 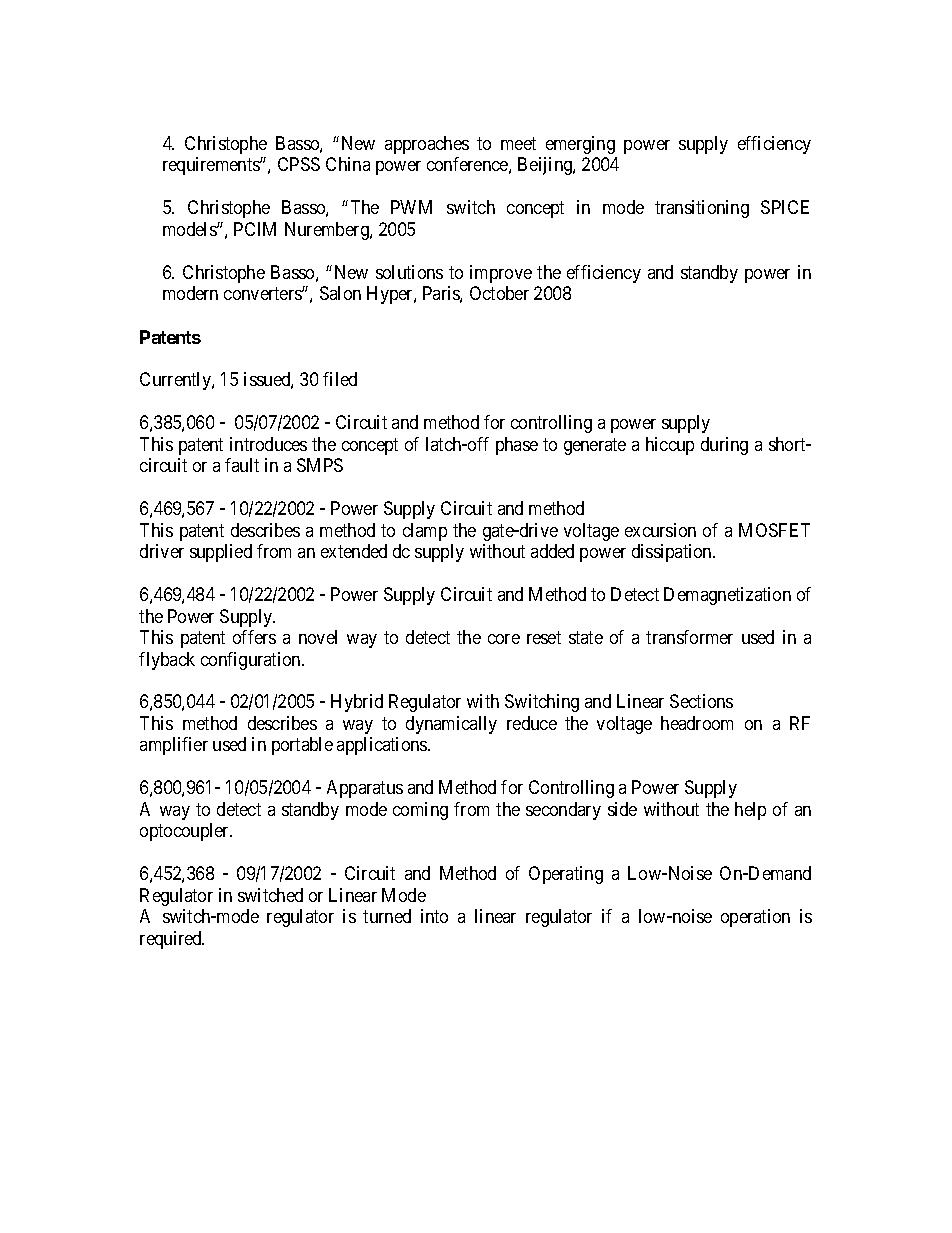 What do you see at coordinates (518, 143) in the screenshot?
I see `meet` at bounding box center [518, 143].
